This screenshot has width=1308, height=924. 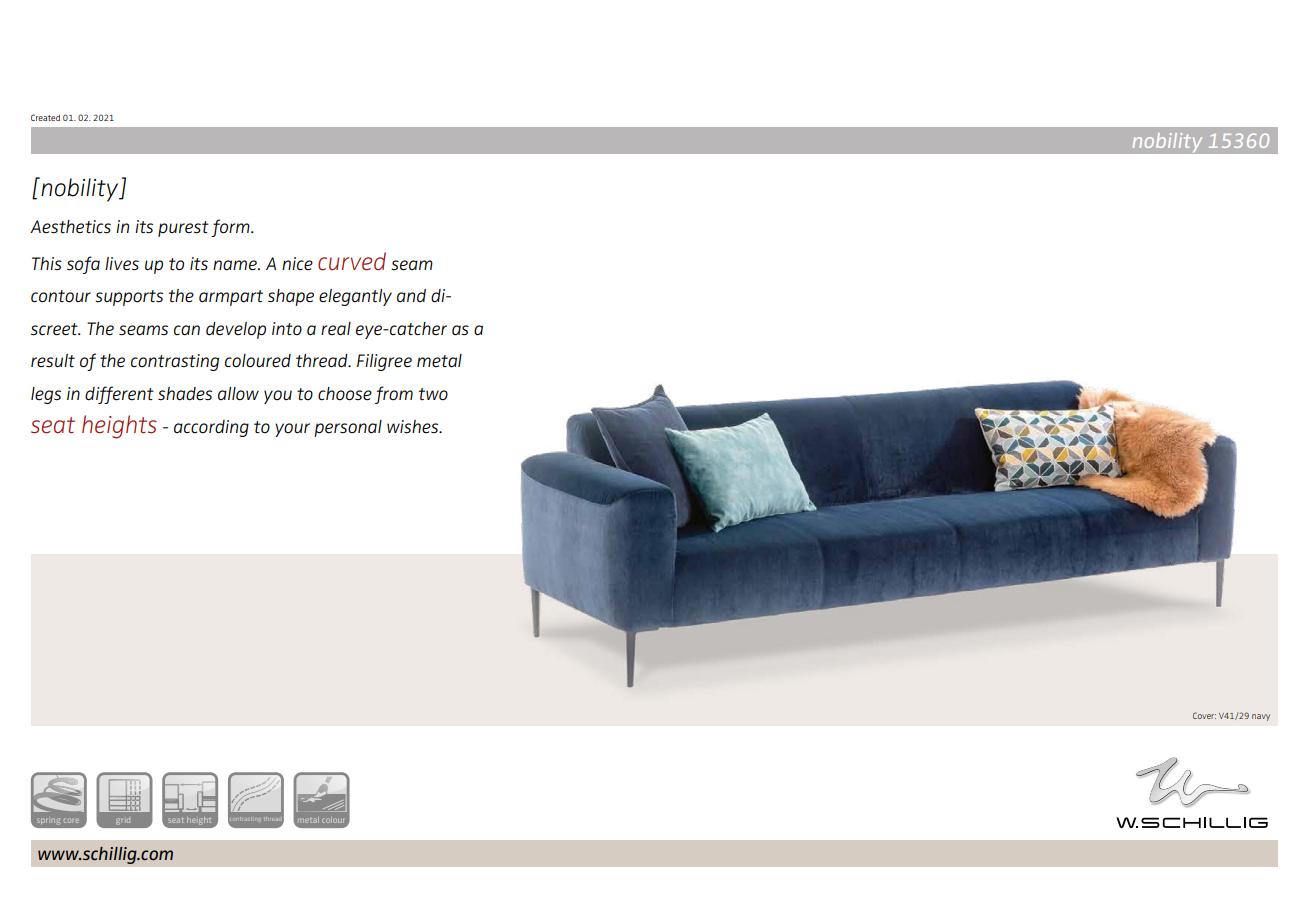 What do you see at coordinates (411, 295) in the screenshot?
I see `and` at bounding box center [411, 295].
